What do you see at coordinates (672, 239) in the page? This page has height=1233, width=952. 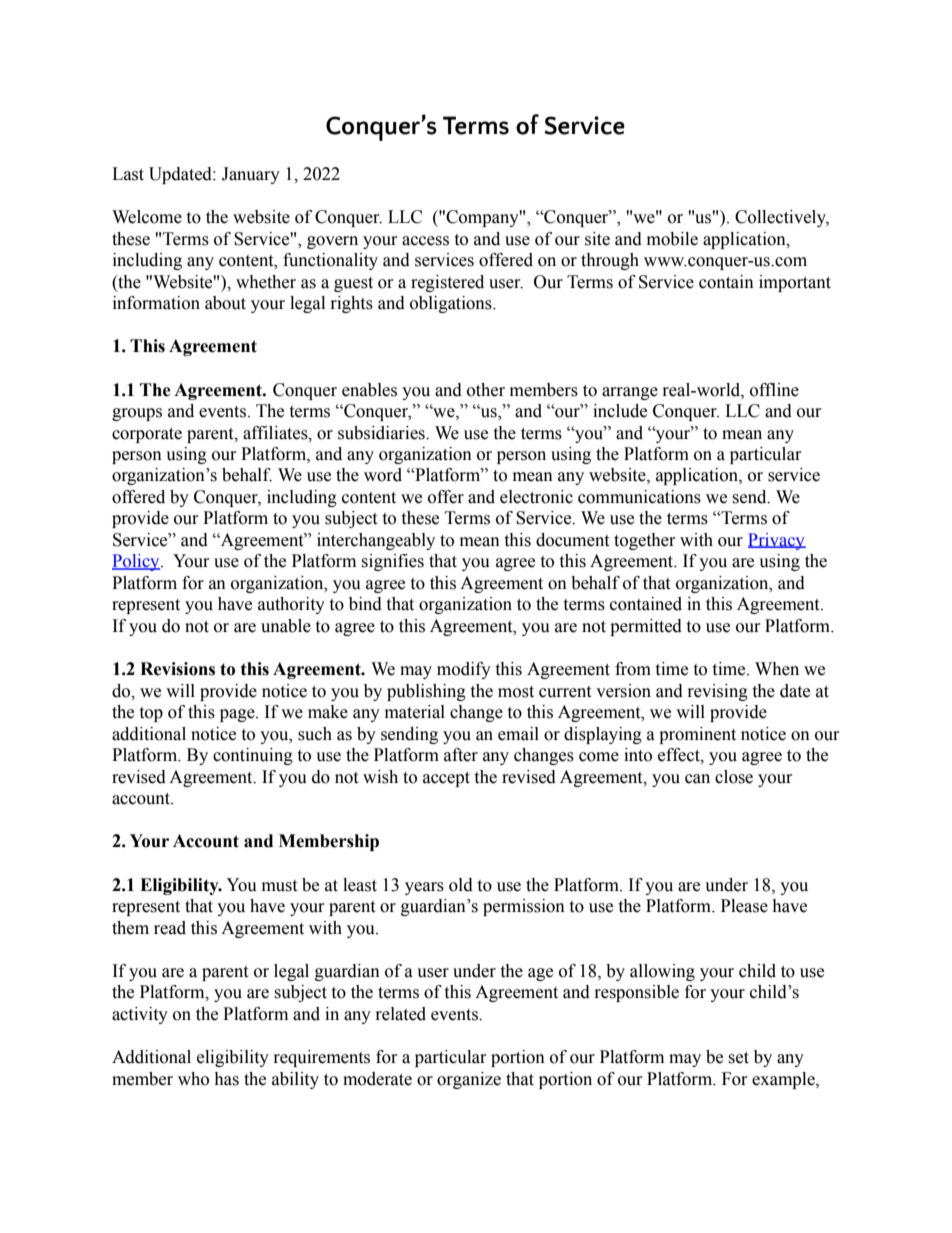 I see `mobile` at bounding box center [672, 239].
